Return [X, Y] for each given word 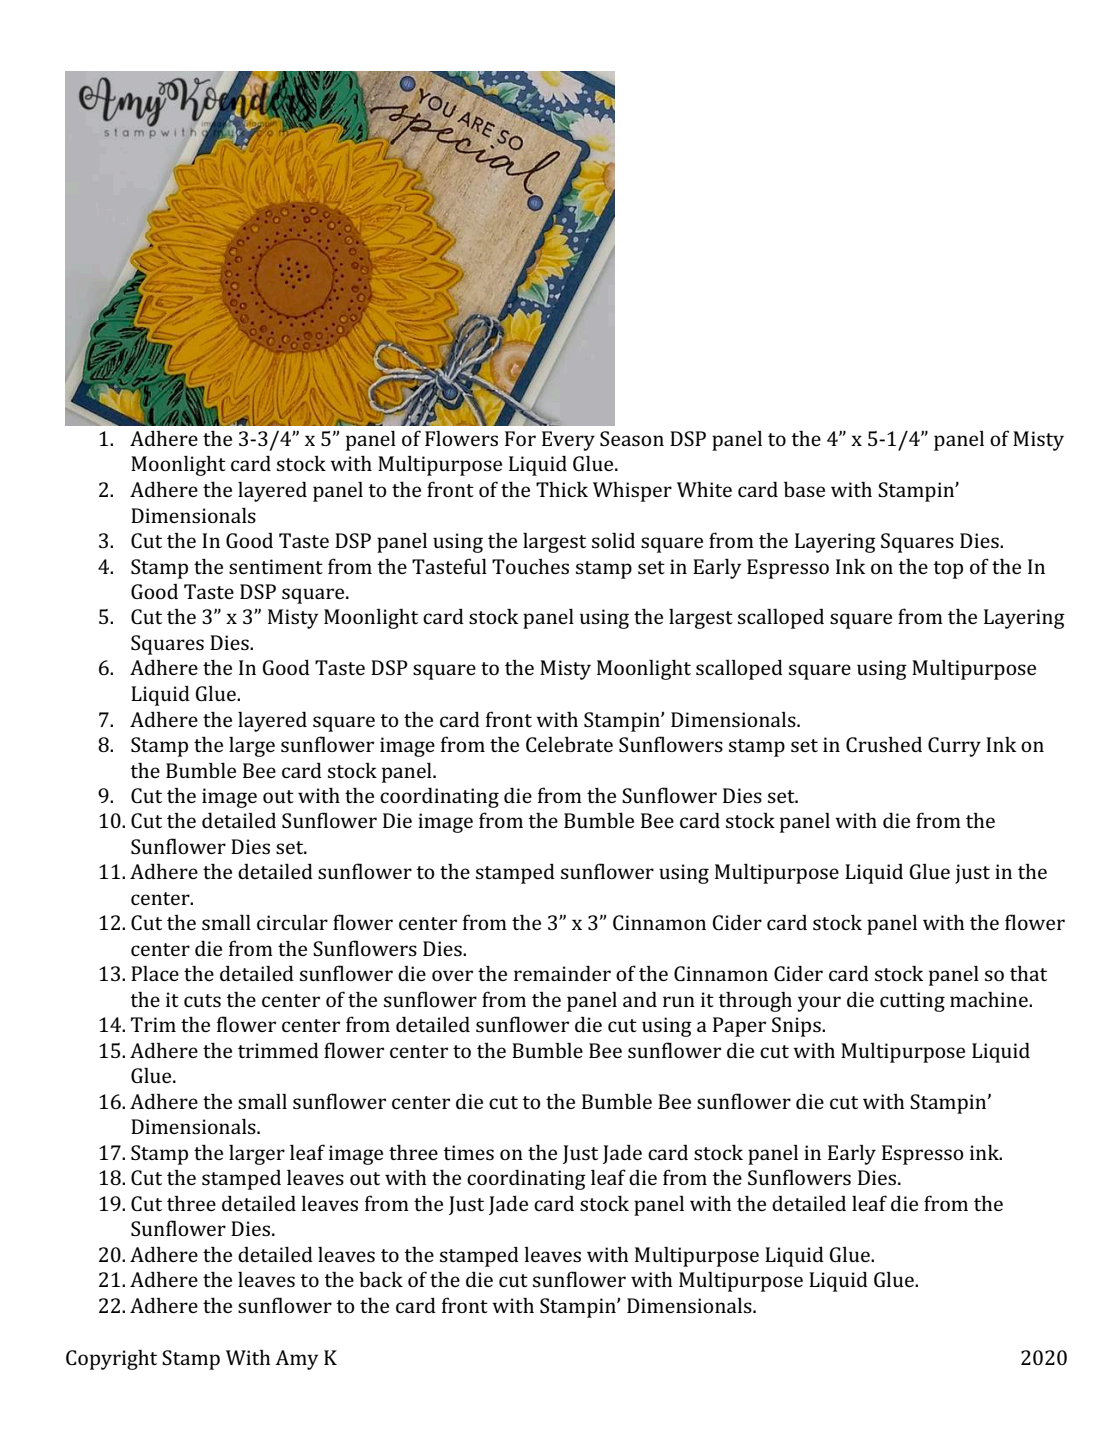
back [381, 1279]
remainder [562, 973]
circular [292, 922]
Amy [296, 1360]
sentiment [276, 566]
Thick [562, 489]
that [1028, 973]
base [804, 489]
